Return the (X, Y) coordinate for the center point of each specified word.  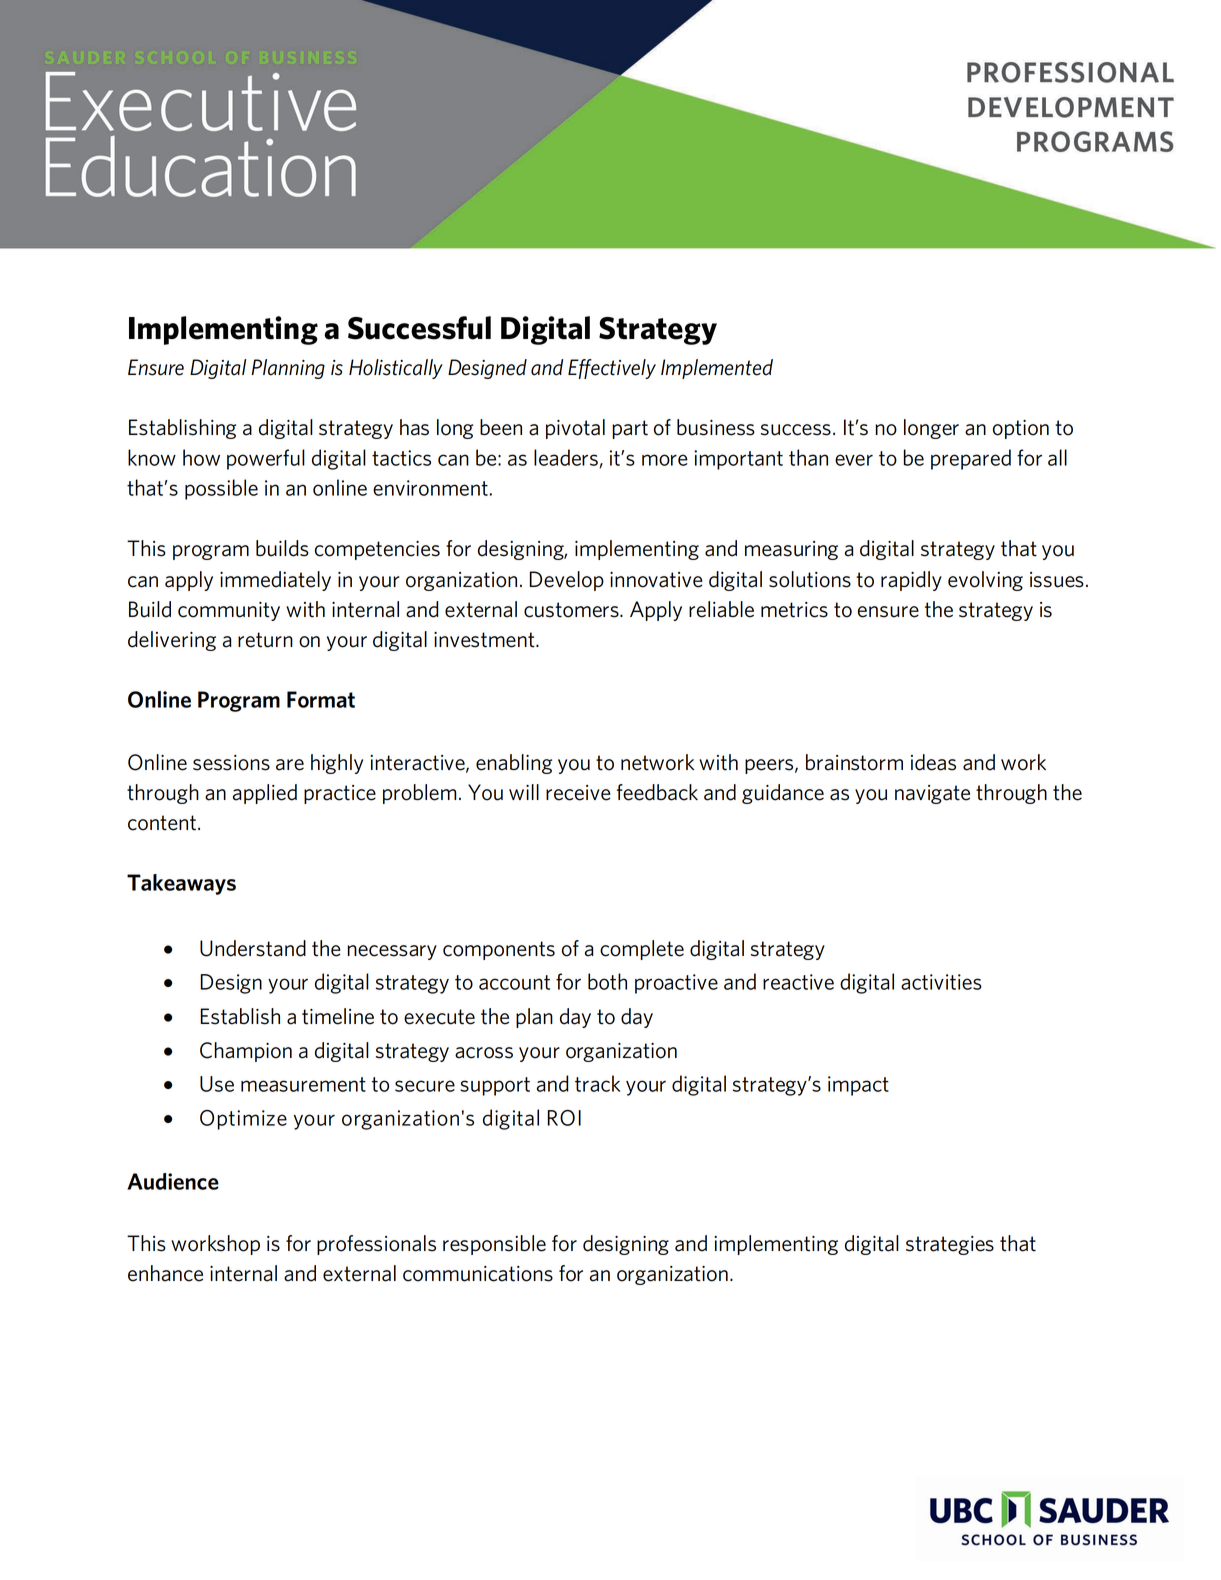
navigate (932, 794)
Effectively (612, 369)
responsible (494, 1245)
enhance (165, 1273)
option (1021, 429)
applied (265, 794)
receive (578, 793)
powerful (266, 459)
